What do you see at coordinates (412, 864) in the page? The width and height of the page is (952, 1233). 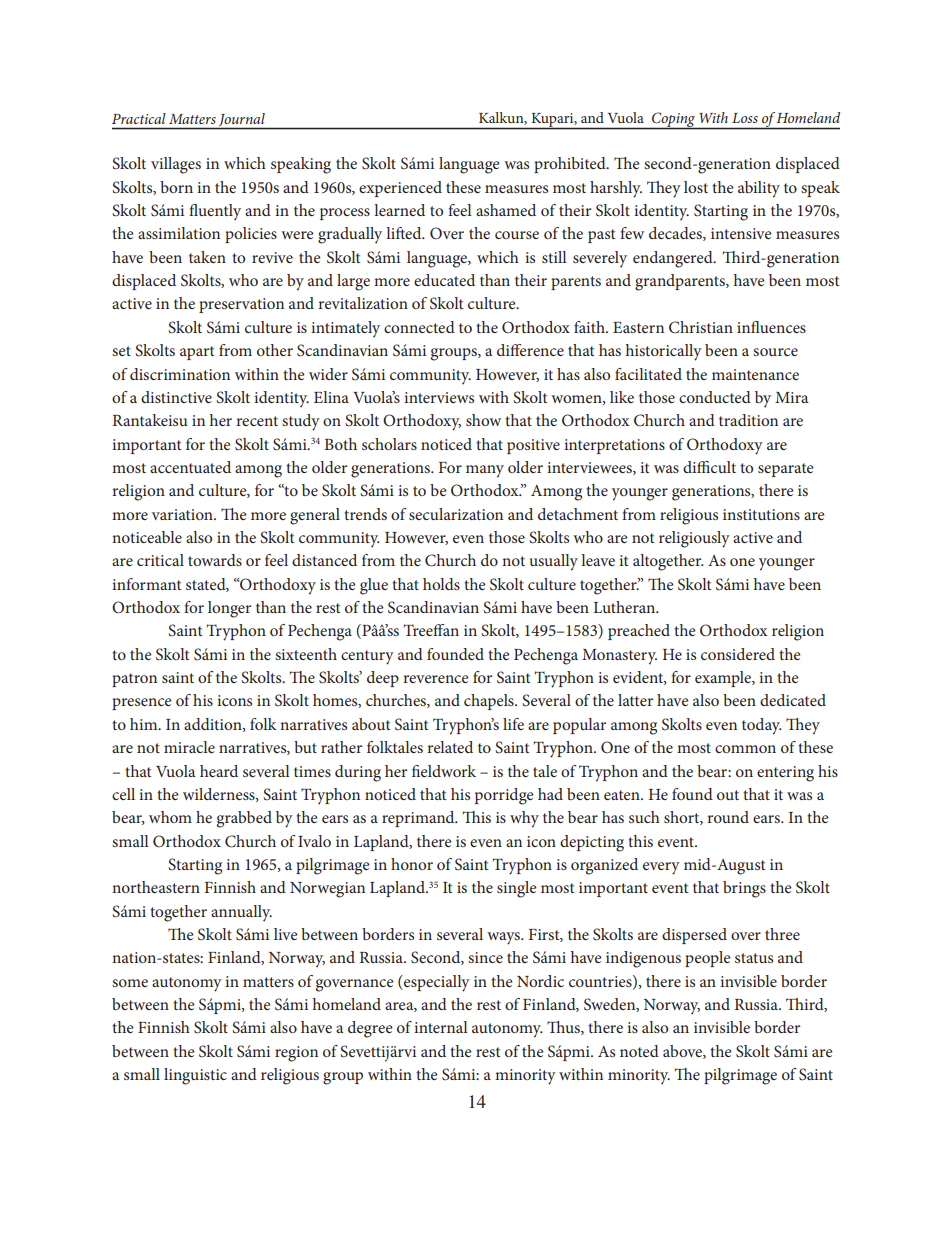 I see `honor` at bounding box center [412, 864].
